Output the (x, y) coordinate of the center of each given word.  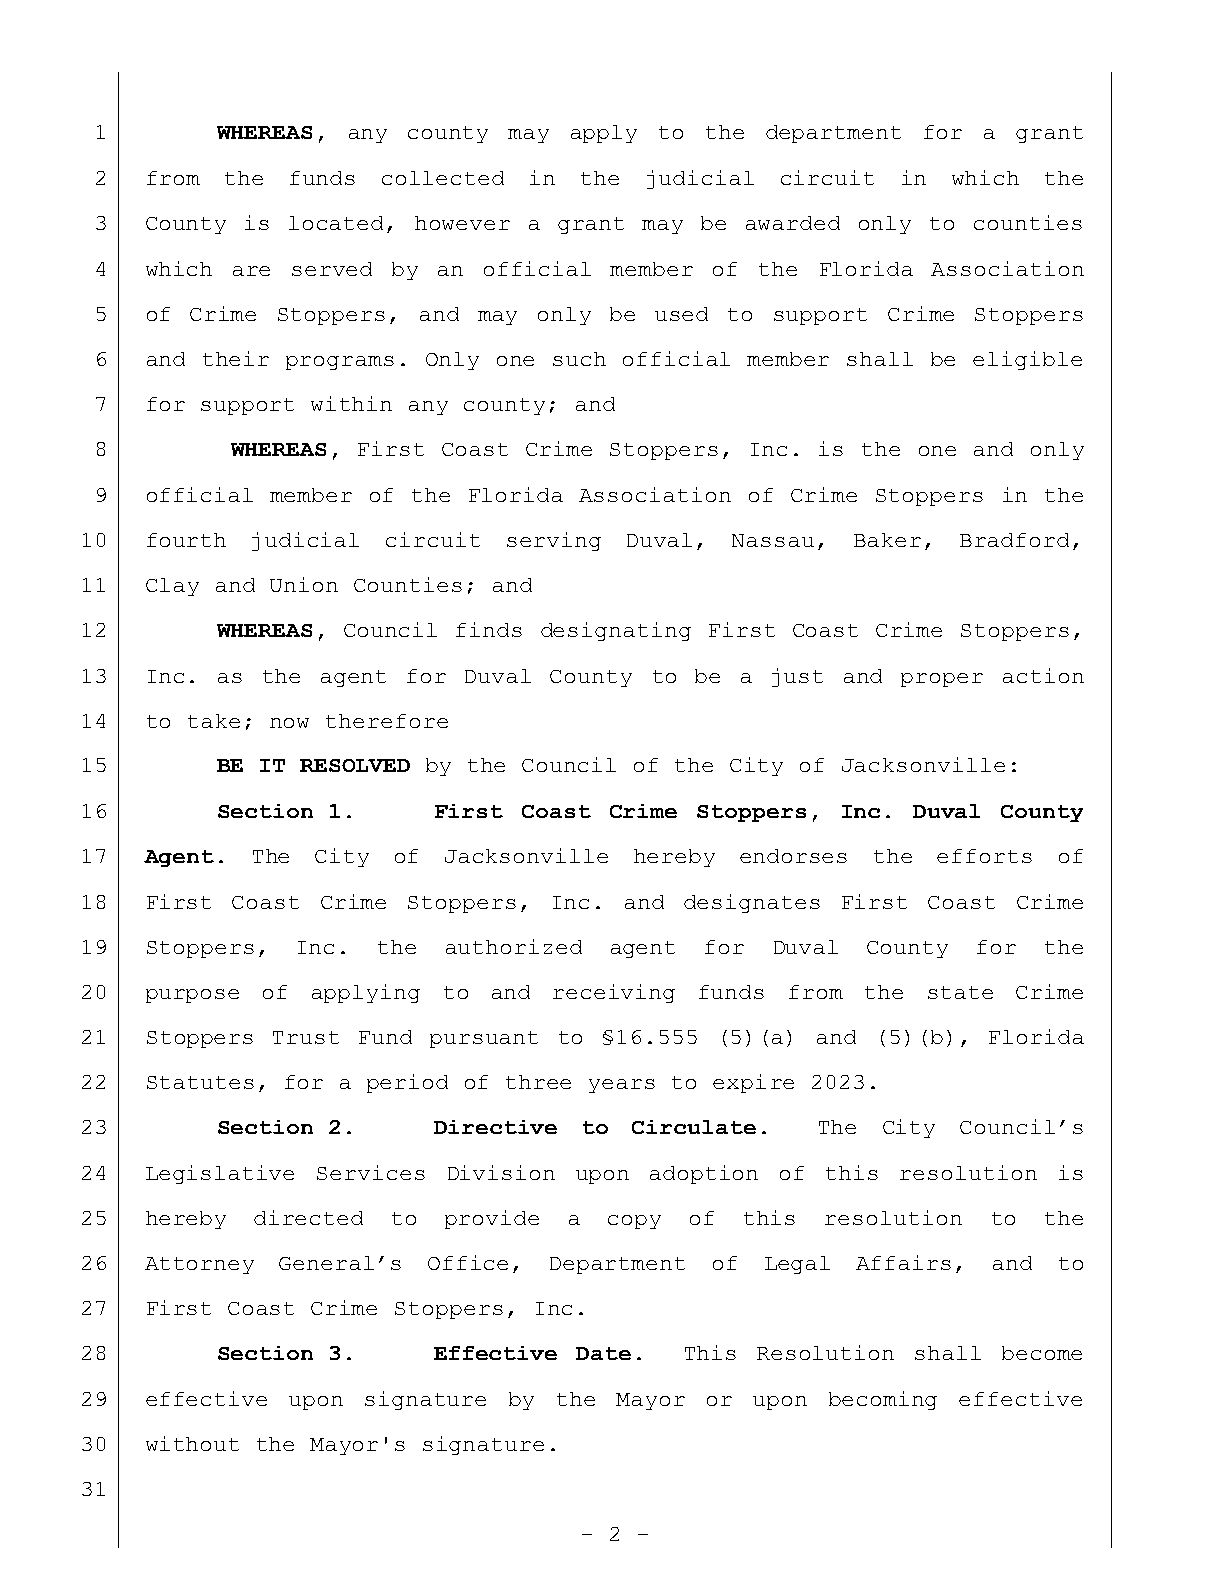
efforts (984, 856)
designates (752, 903)
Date (603, 1353)
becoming (883, 1400)
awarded (793, 223)
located (336, 223)
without (192, 1443)
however (462, 223)
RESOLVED (355, 765)
